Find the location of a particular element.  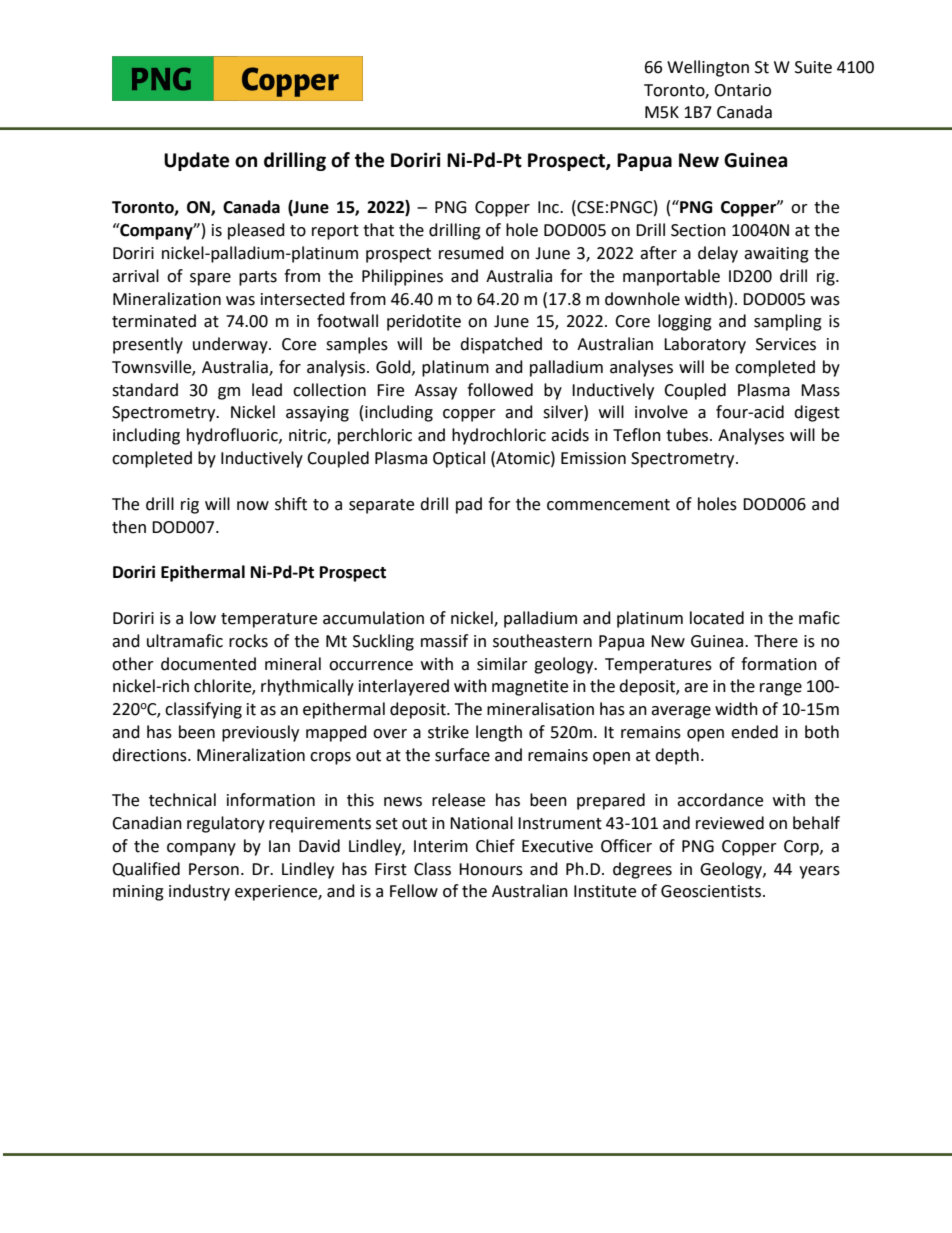

Wellington is located at coordinates (708, 68).
